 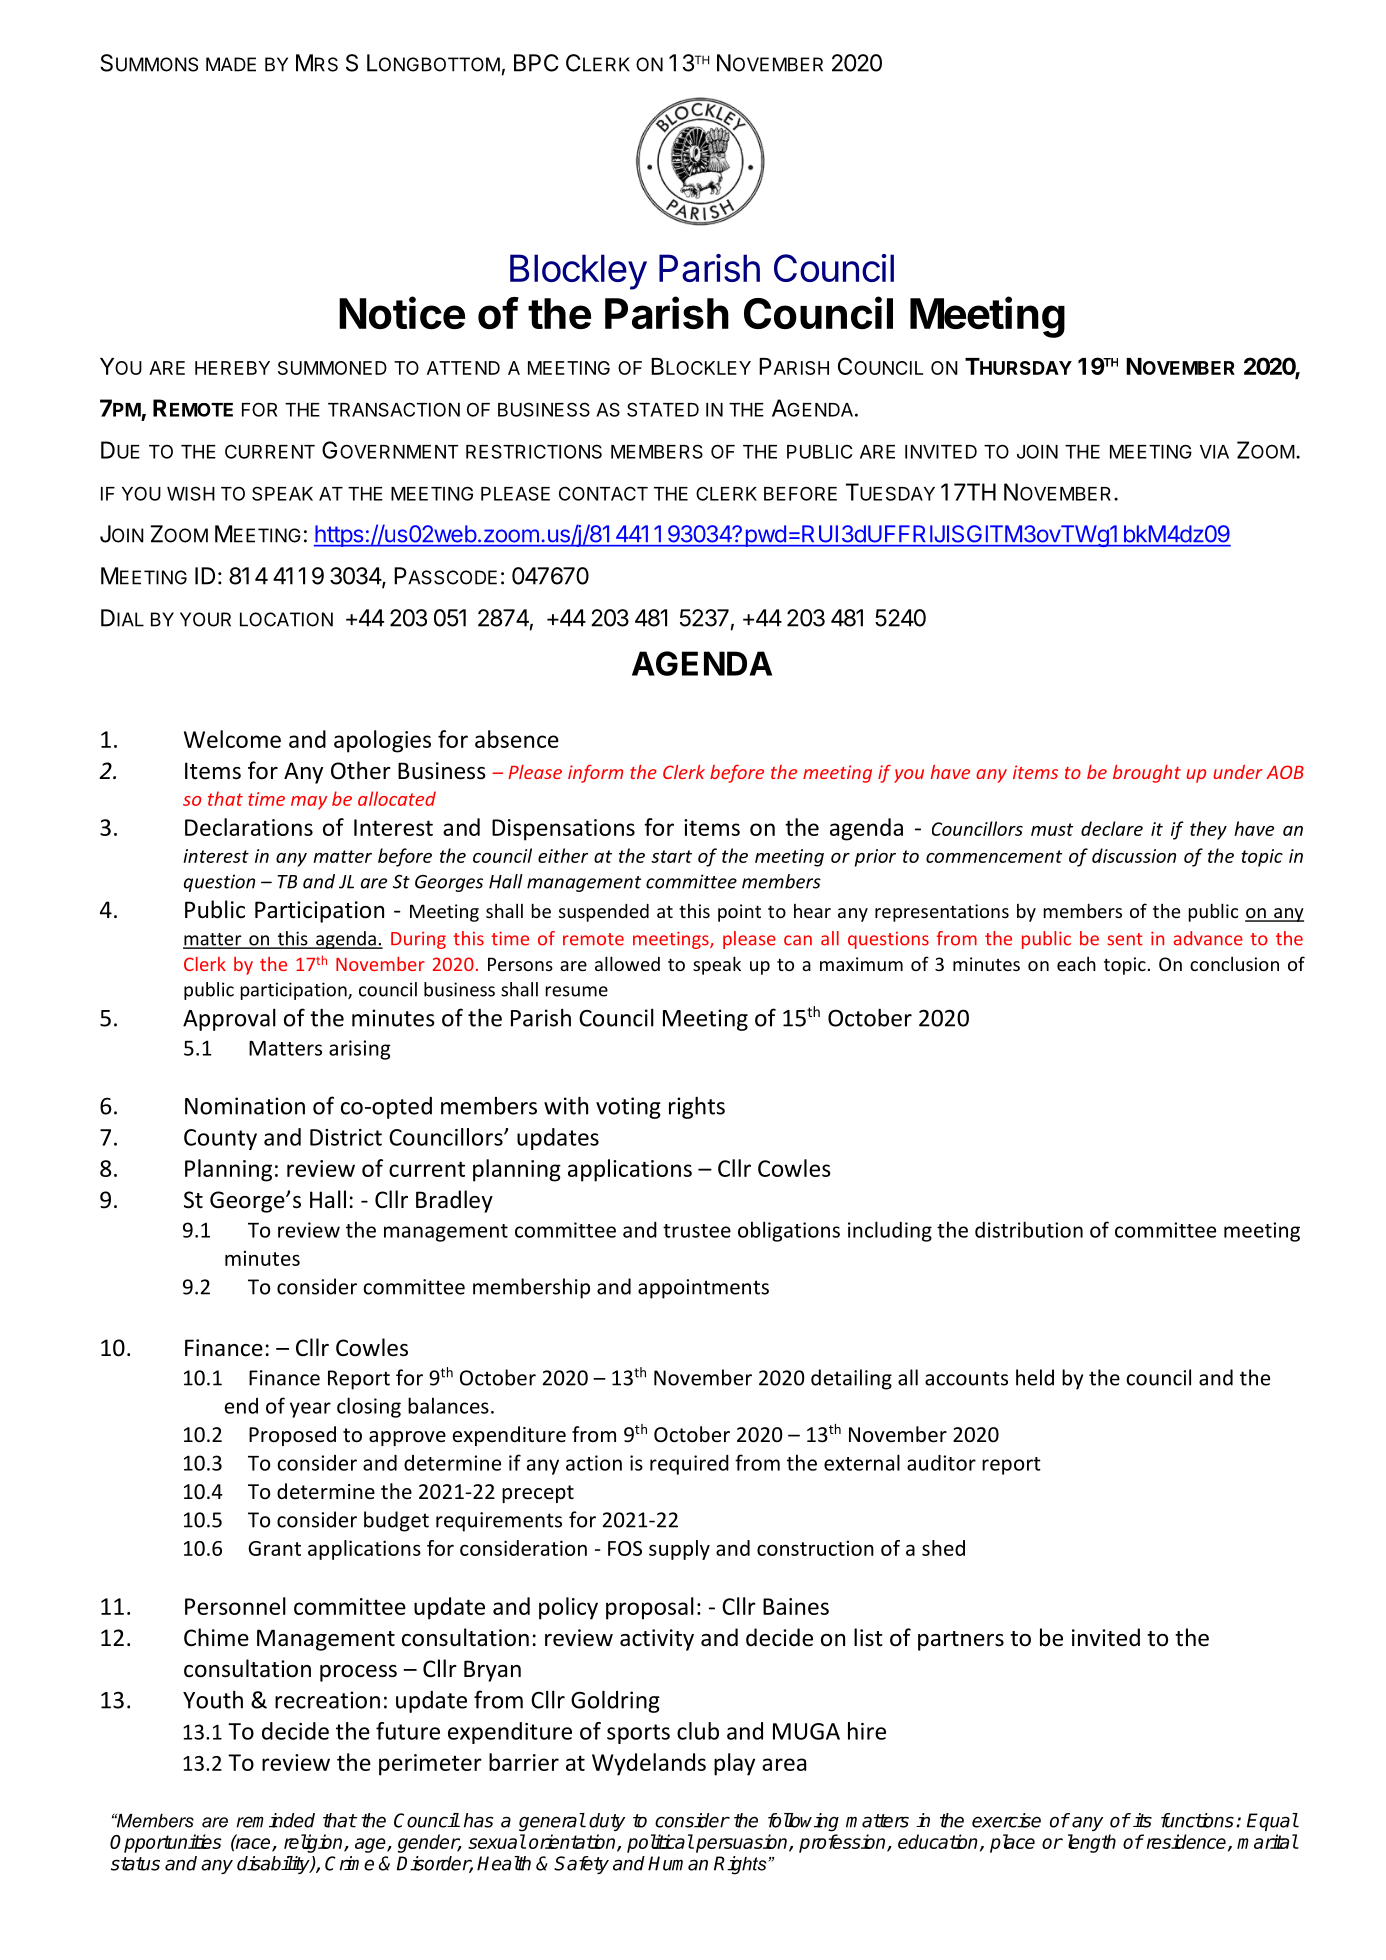 I want to click on VIA, so click(x=1214, y=452).
